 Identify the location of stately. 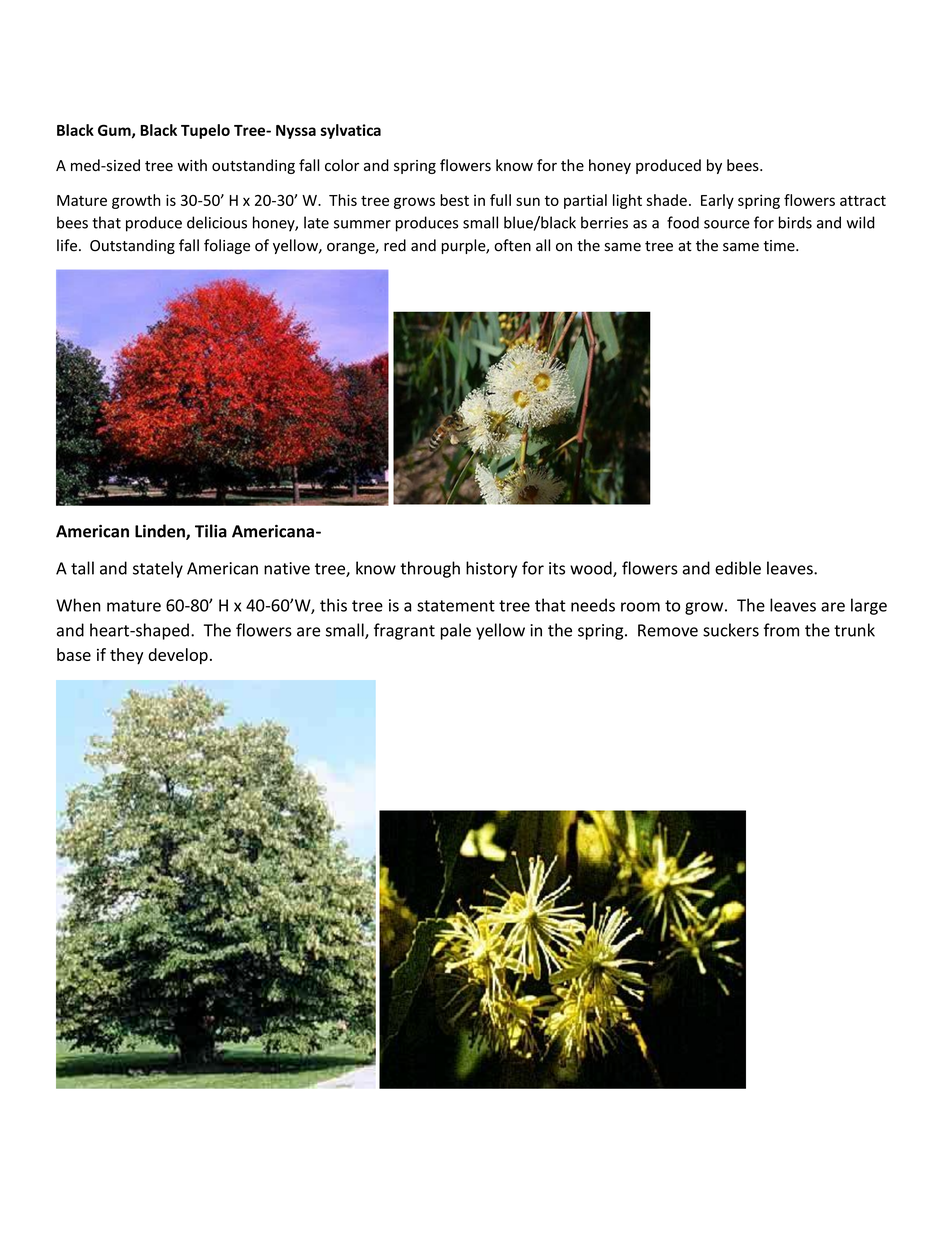
(158, 569).
